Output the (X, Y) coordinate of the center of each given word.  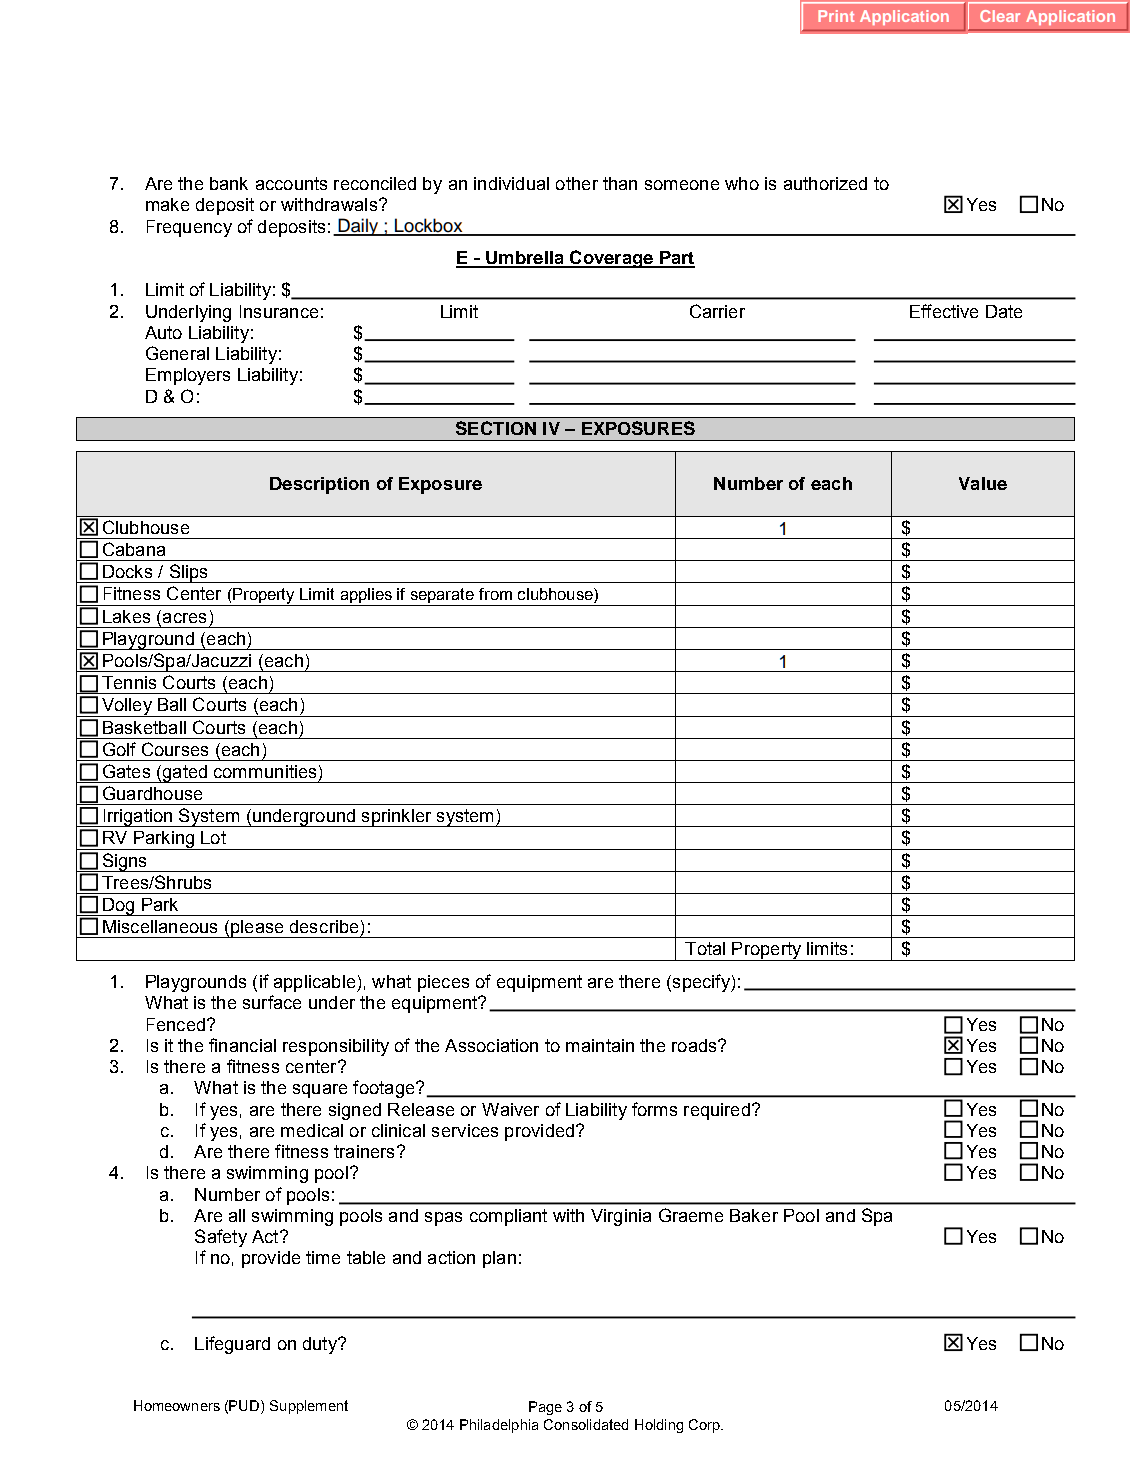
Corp (705, 1426)
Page (545, 1408)
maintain (600, 1045)
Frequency (189, 228)
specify (701, 983)
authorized (825, 183)
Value (983, 483)
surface (272, 1002)
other (577, 183)
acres (184, 618)
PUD (245, 1405)
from (495, 594)
